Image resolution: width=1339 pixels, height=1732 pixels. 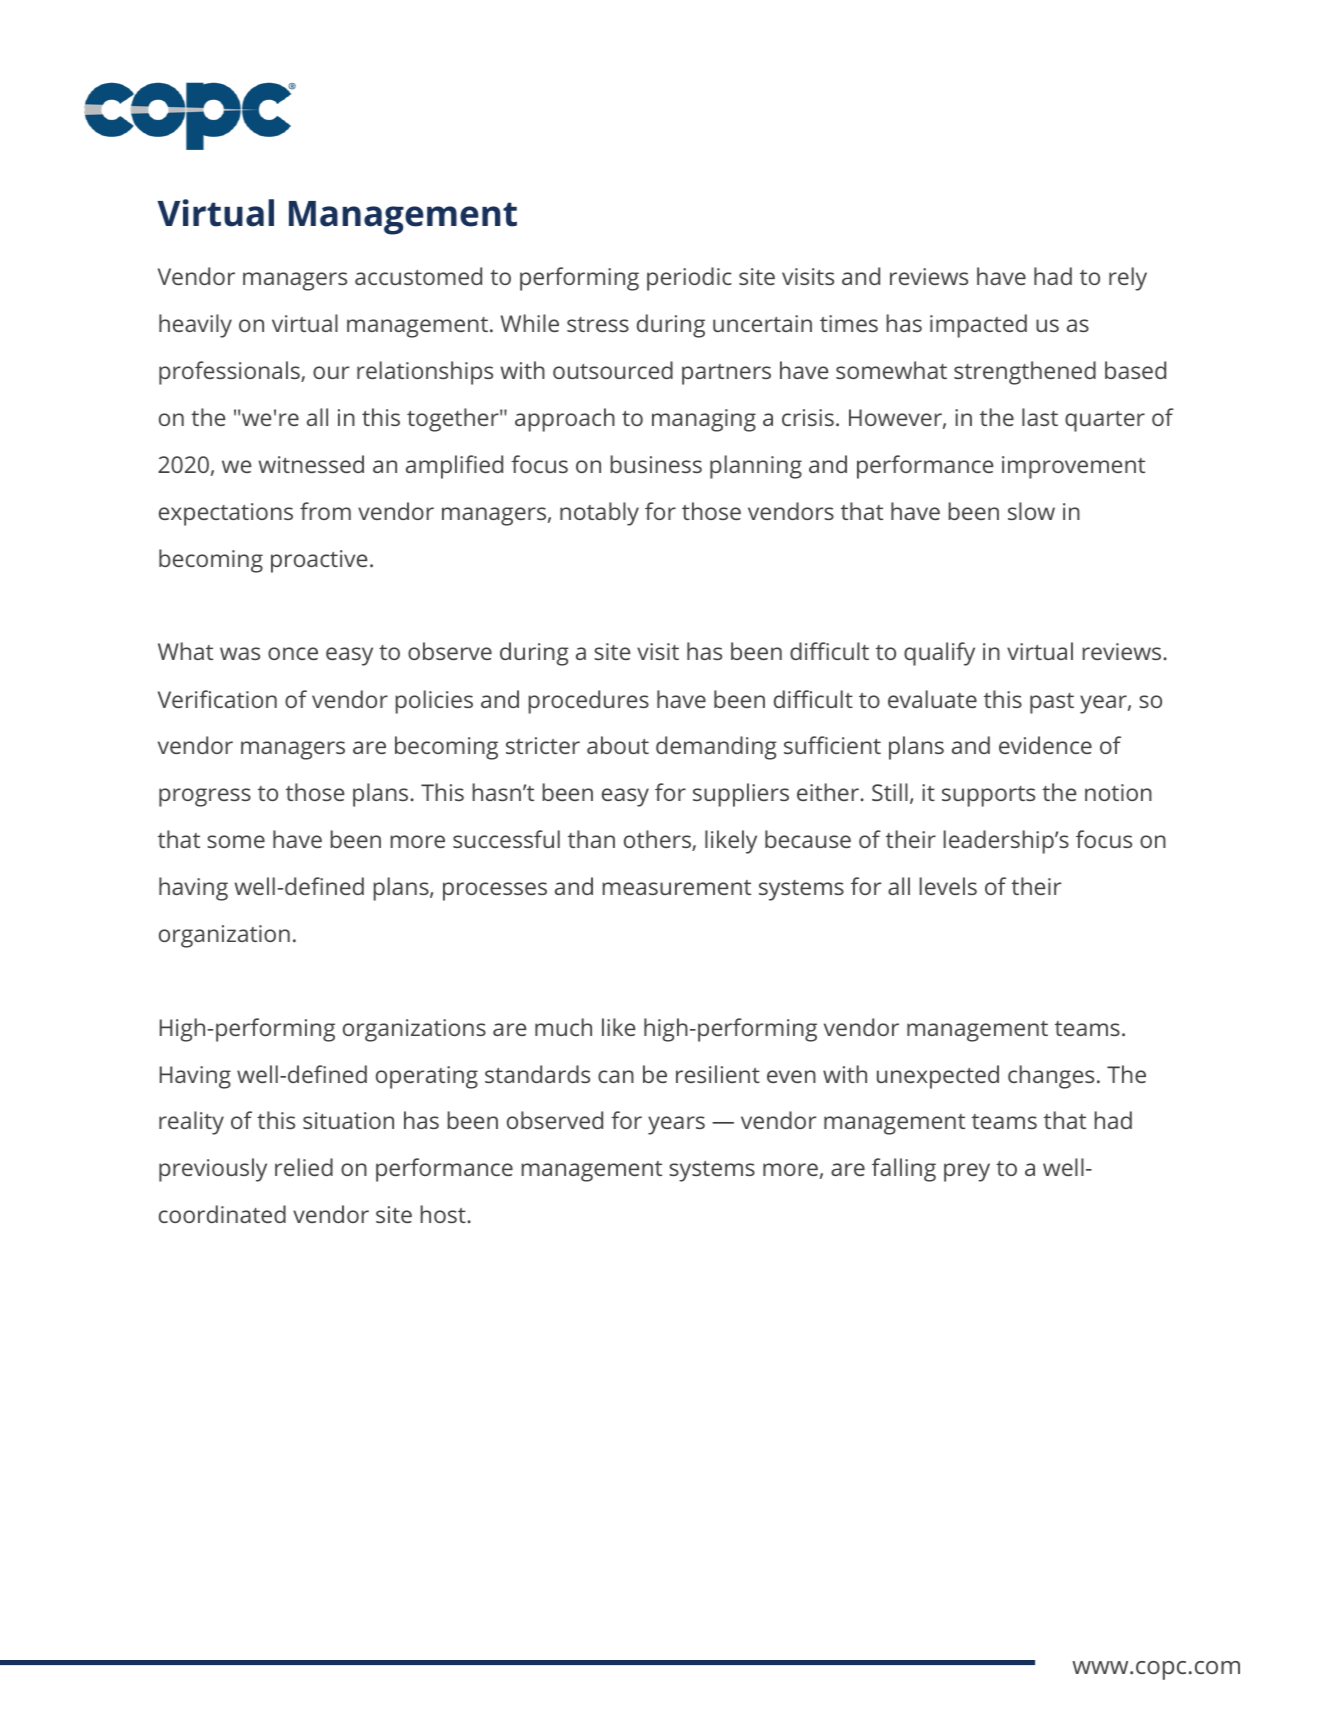 I want to click on Verification, so click(x=217, y=699).
